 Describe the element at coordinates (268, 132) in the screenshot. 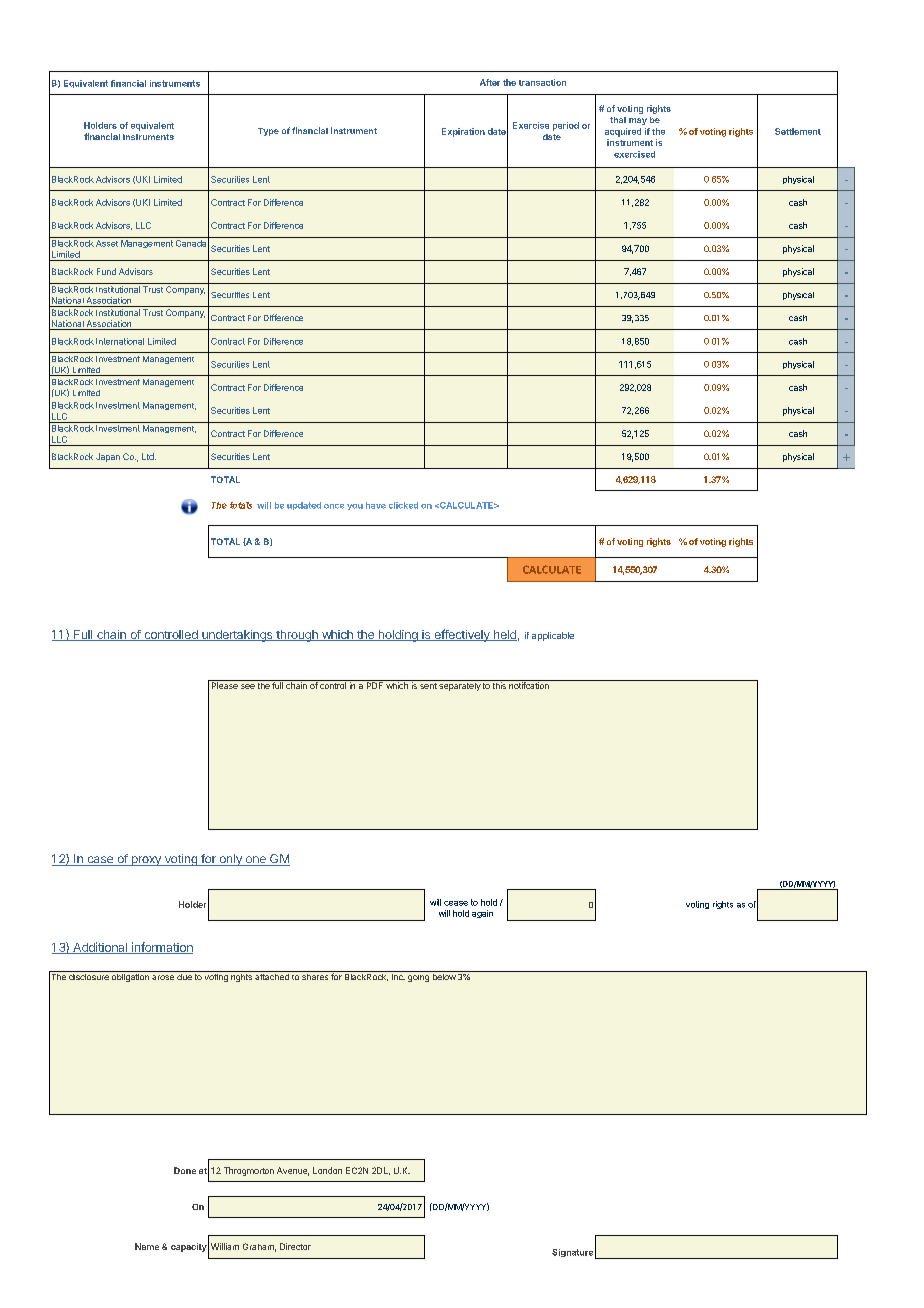

I see `Type` at that location.
